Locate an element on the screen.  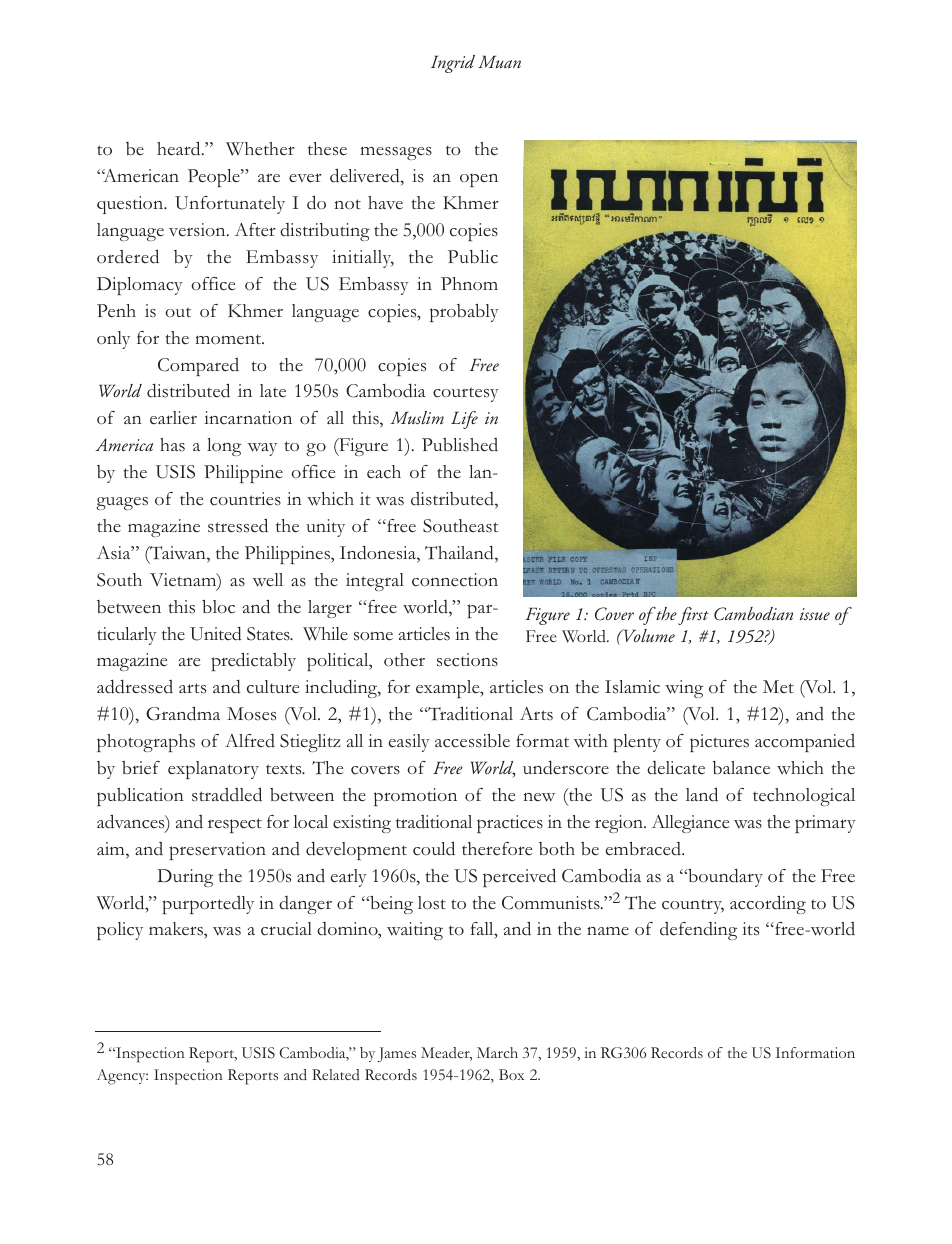
straddled is located at coordinates (227, 794).
